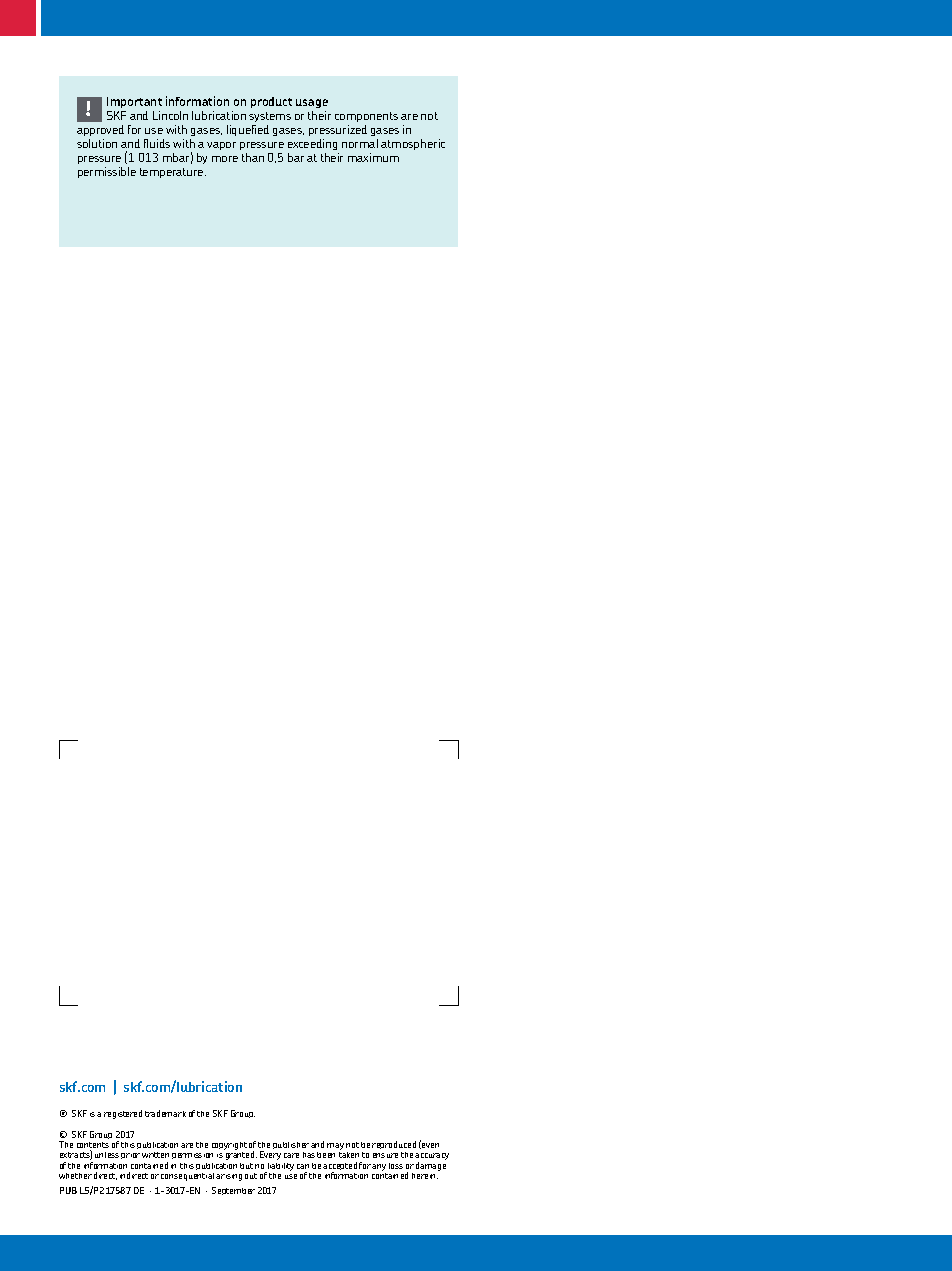  Describe the element at coordinates (248, 130) in the screenshot. I see `liquefied` at that location.
